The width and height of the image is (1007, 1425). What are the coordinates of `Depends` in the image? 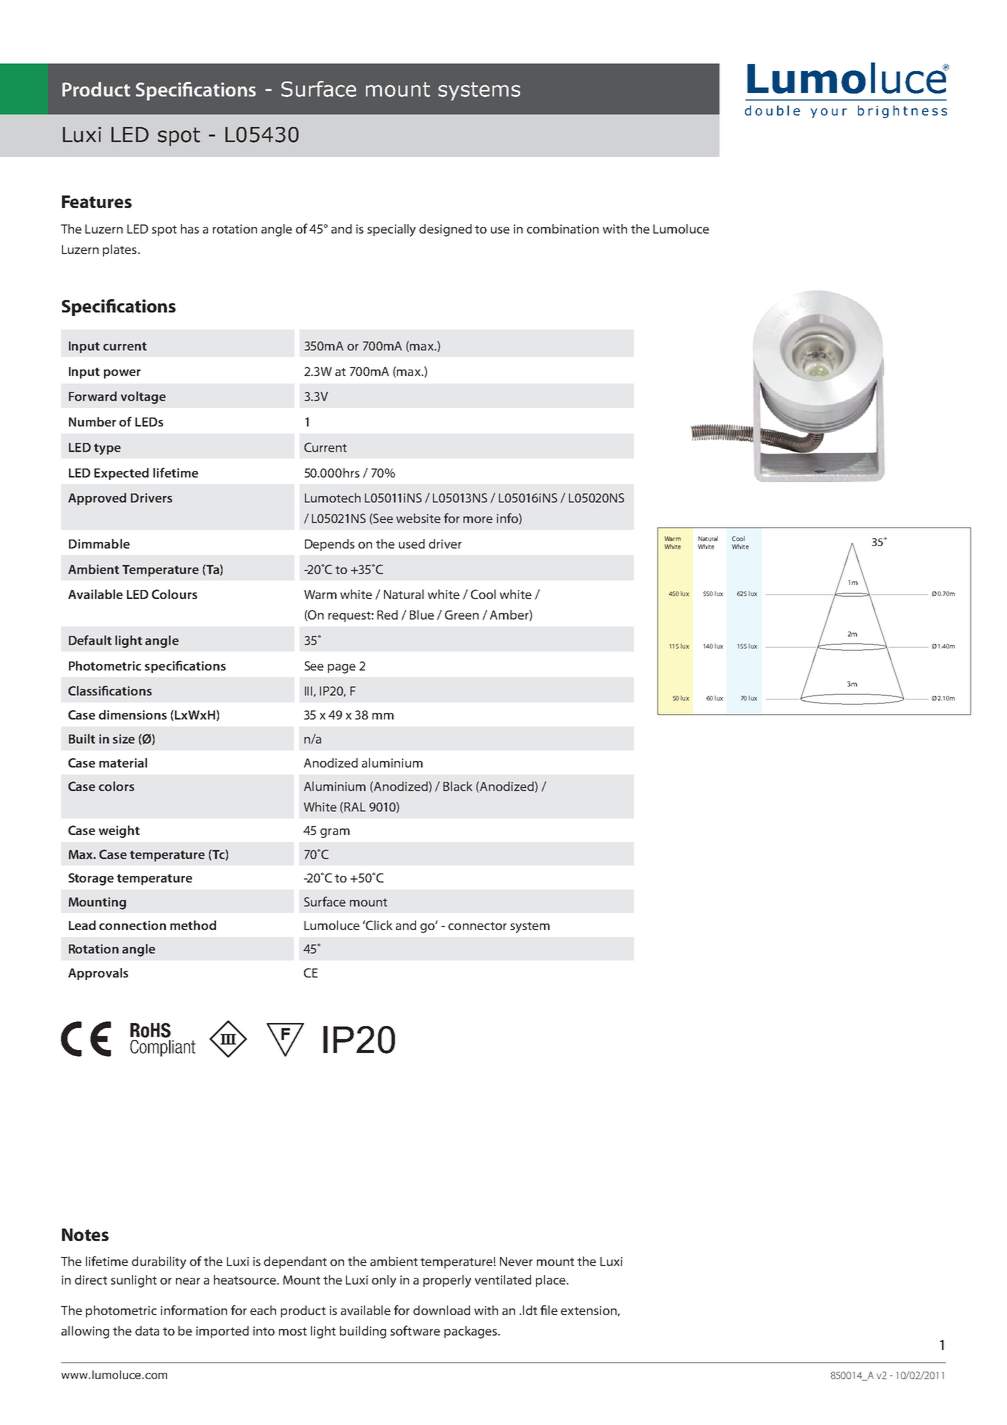 It's located at (330, 545).
